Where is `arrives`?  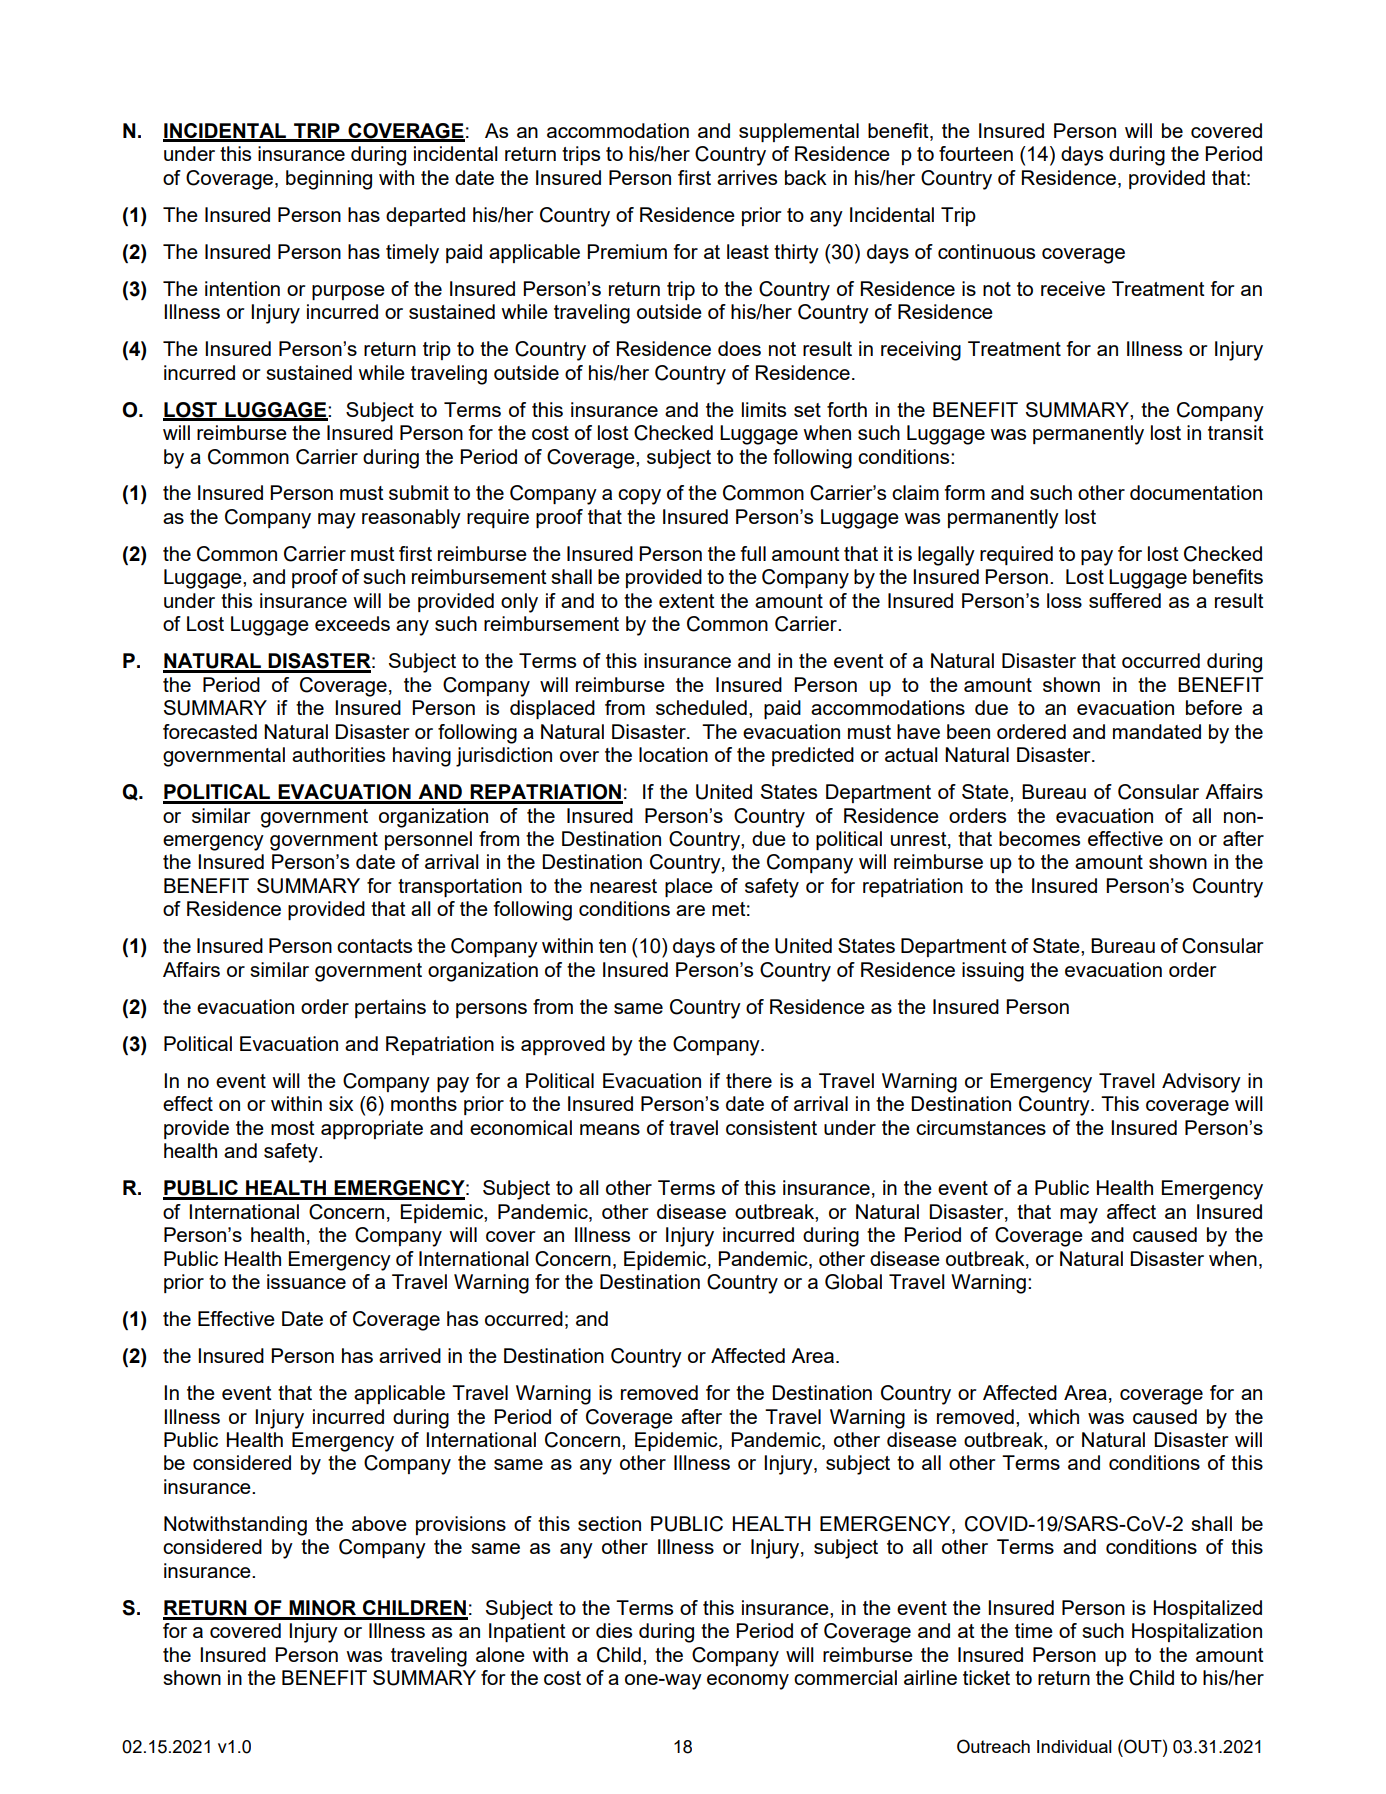 arrives is located at coordinates (747, 177).
